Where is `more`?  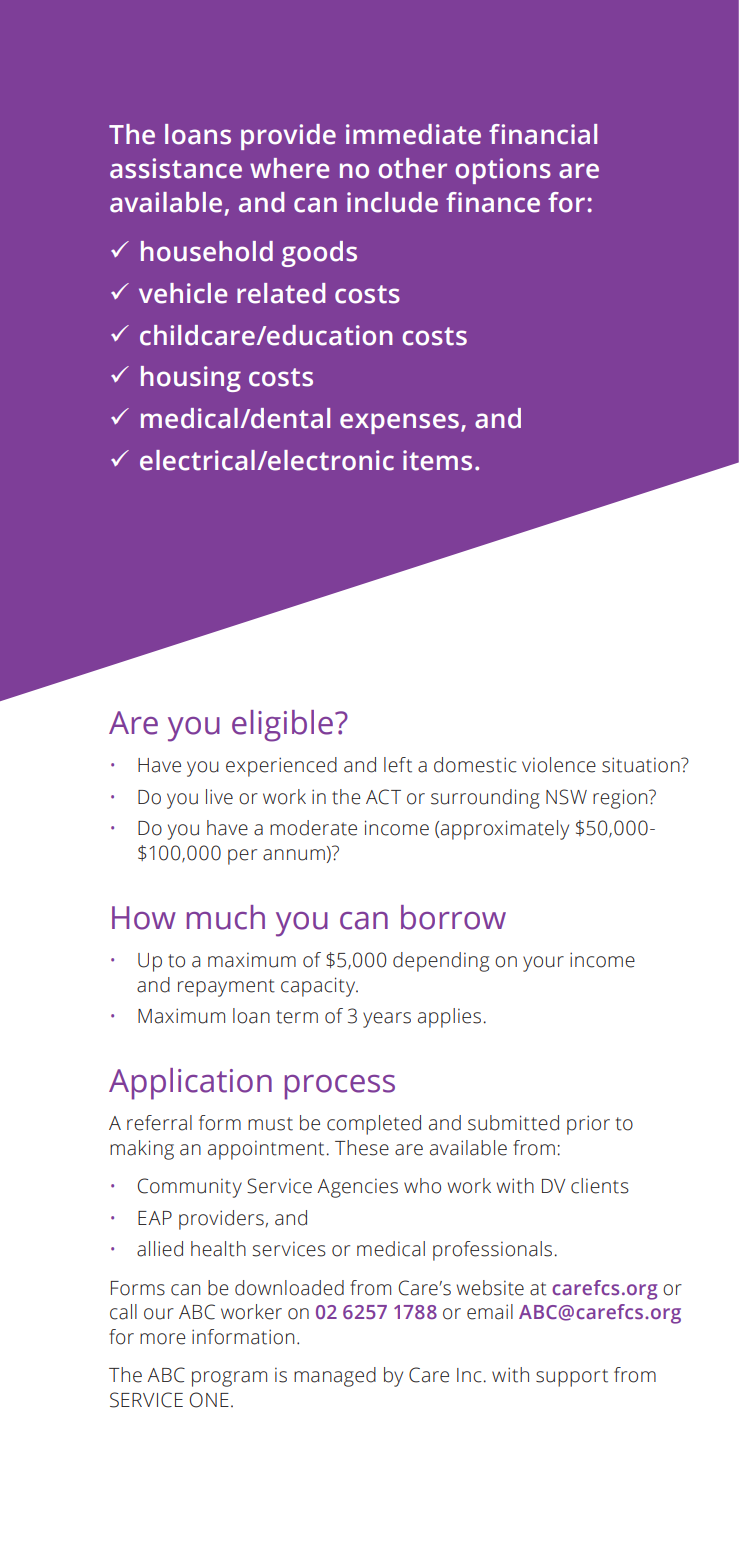 more is located at coordinates (163, 1339).
